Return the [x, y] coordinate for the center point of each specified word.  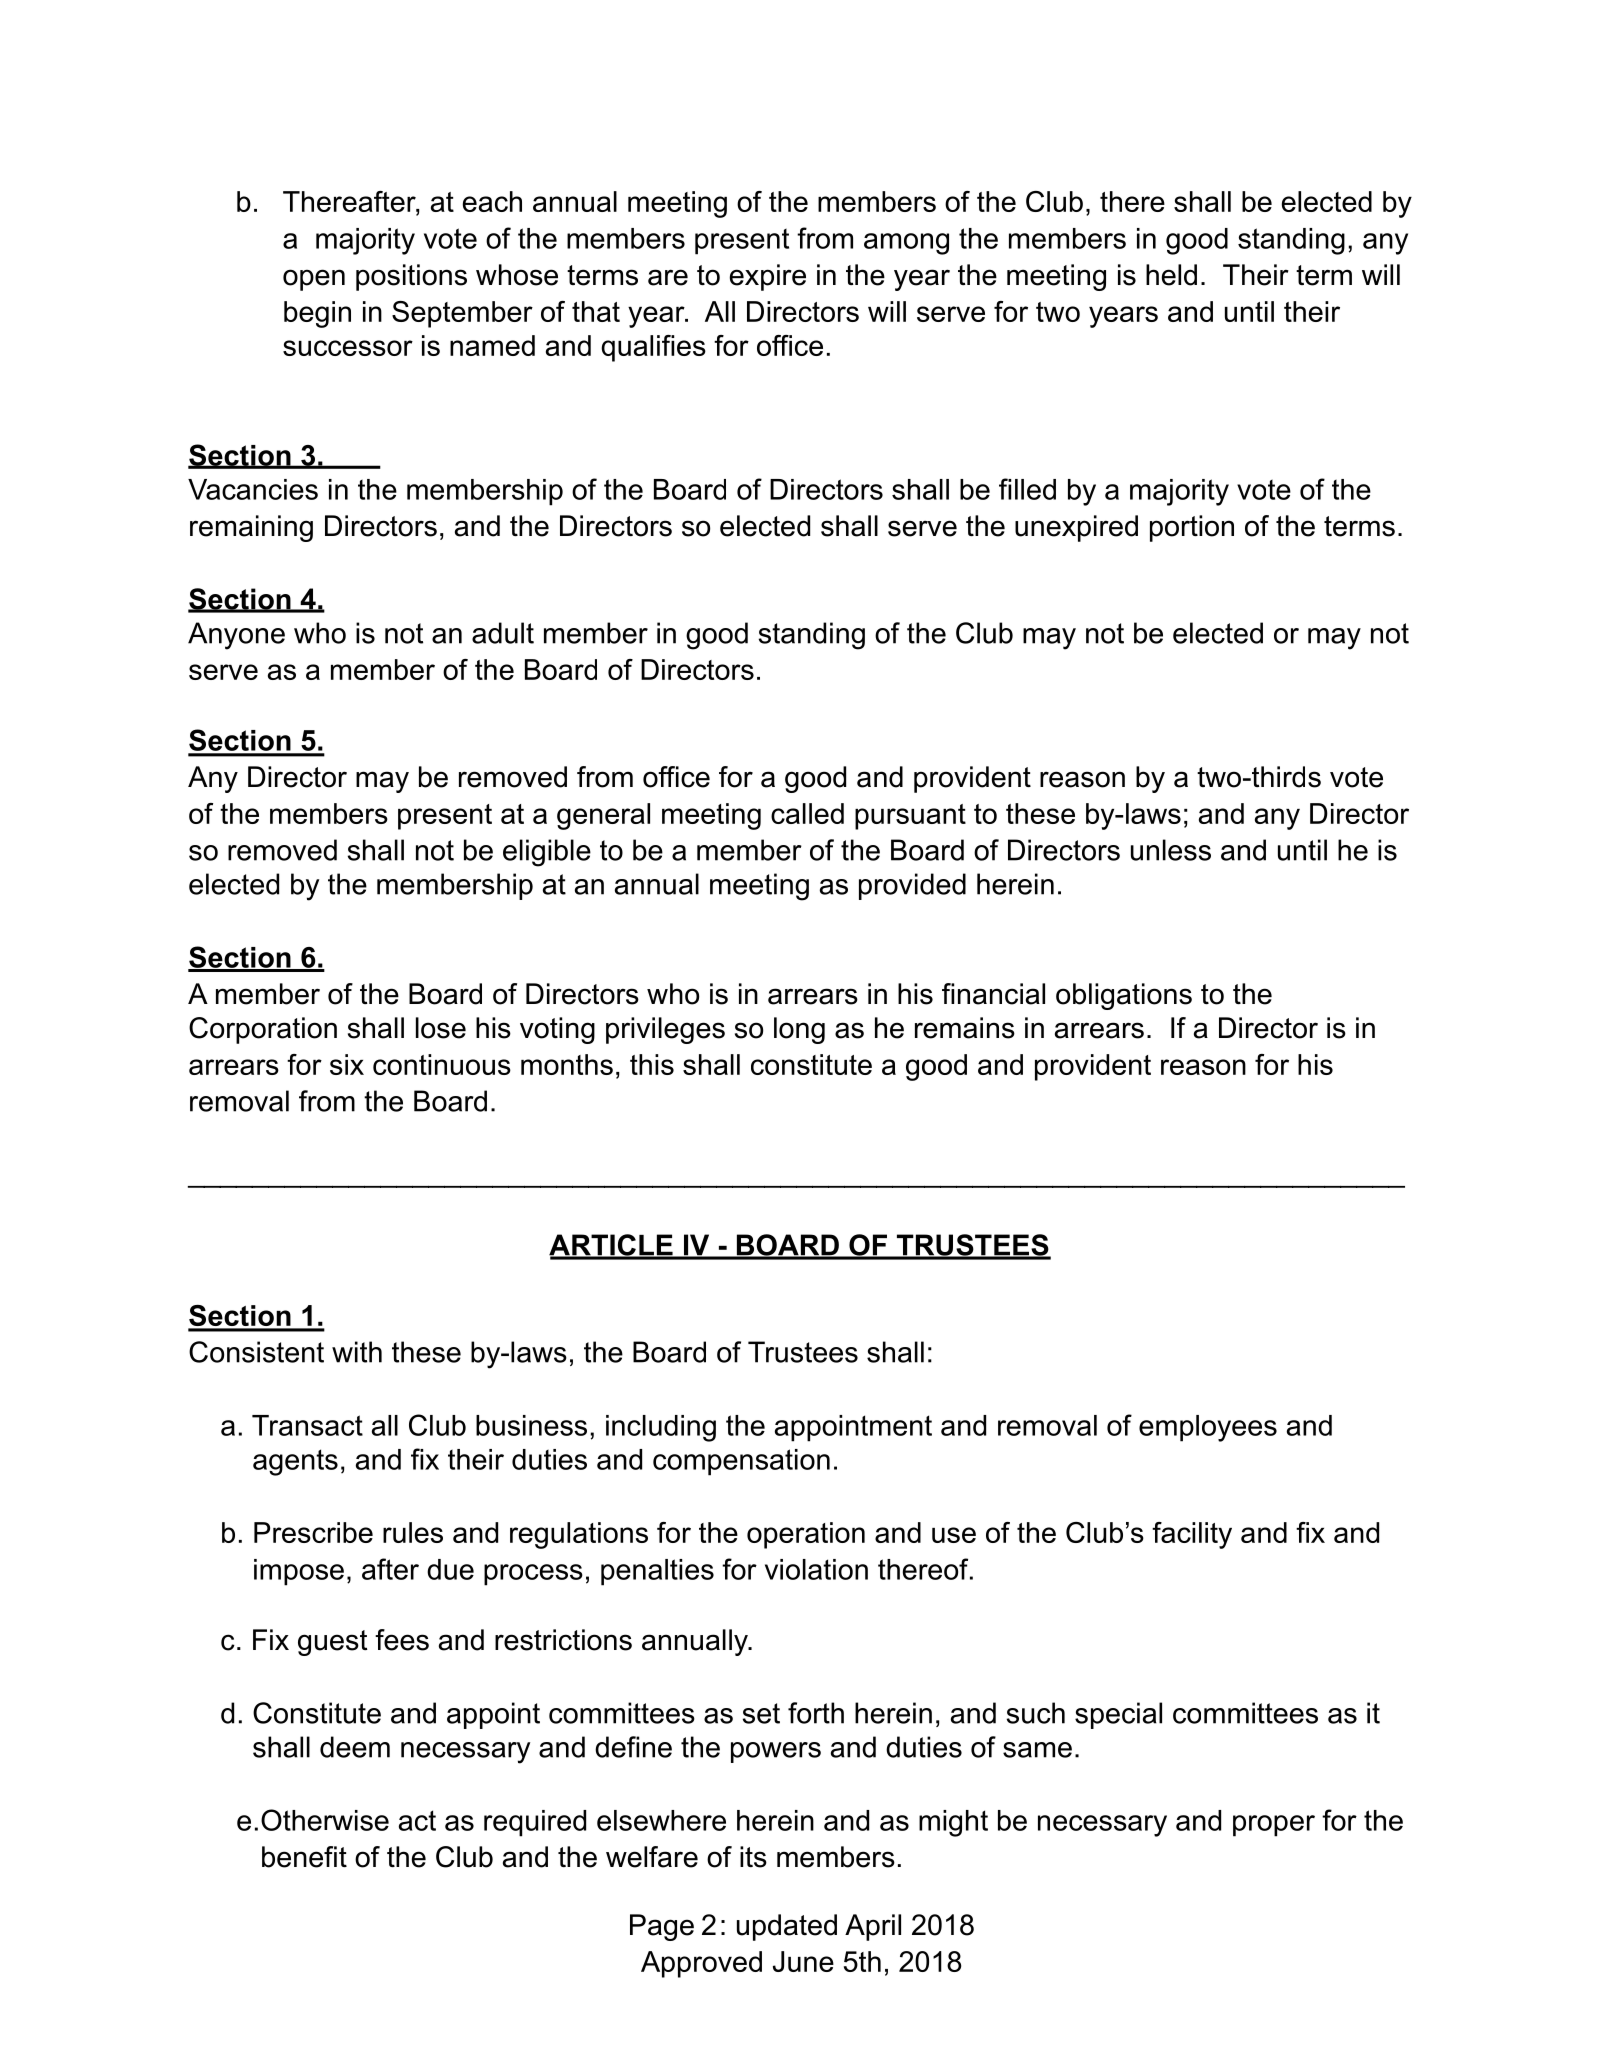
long [799, 1030]
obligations [1124, 996]
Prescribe [313, 1532]
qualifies [653, 348]
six [347, 1064]
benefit [304, 1857]
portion [1192, 528]
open [314, 280]
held [1171, 275]
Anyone [236, 636]
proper [1274, 1826]
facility [1192, 1535]
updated [787, 1927]
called [807, 813]
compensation [741, 1462]
